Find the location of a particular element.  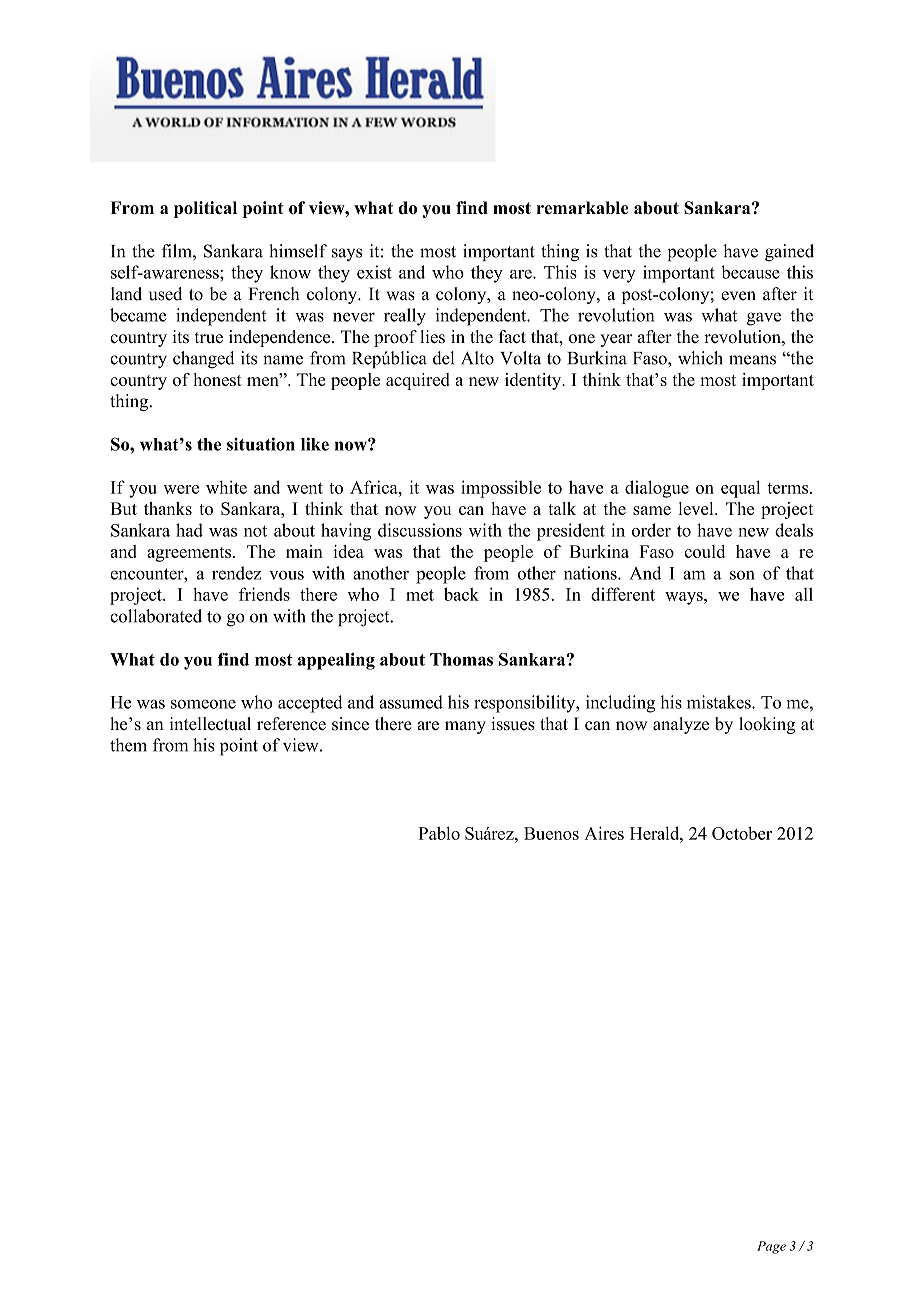

intellectual is located at coordinates (210, 724).
